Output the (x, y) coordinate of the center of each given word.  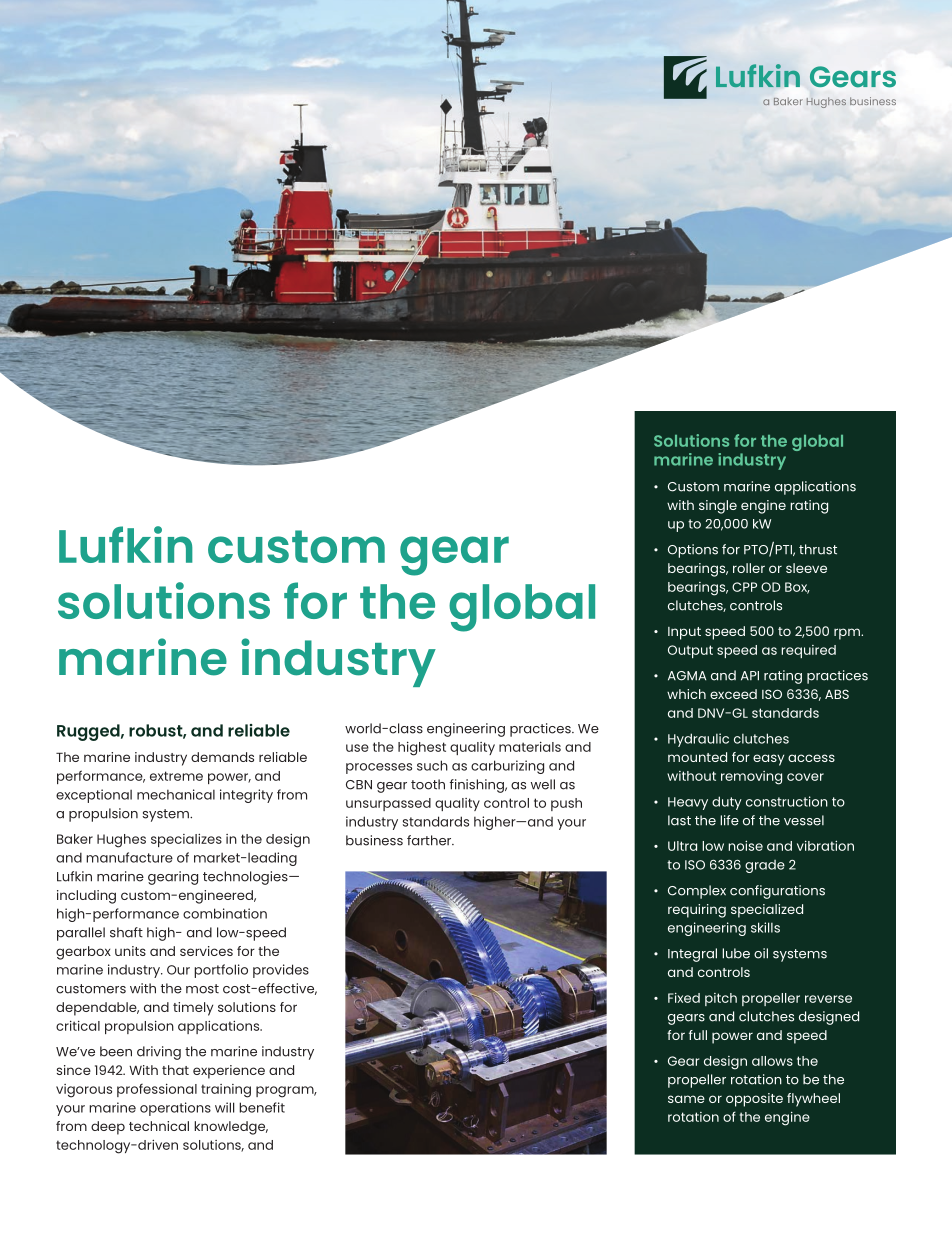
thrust (818, 549)
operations (175, 1109)
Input (684, 633)
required (808, 651)
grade (765, 866)
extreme (176, 776)
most (202, 989)
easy (768, 760)
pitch (721, 999)
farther (430, 840)
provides (281, 971)
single (718, 507)
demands (222, 757)
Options (693, 551)
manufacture (129, 857)
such (432, 765)
